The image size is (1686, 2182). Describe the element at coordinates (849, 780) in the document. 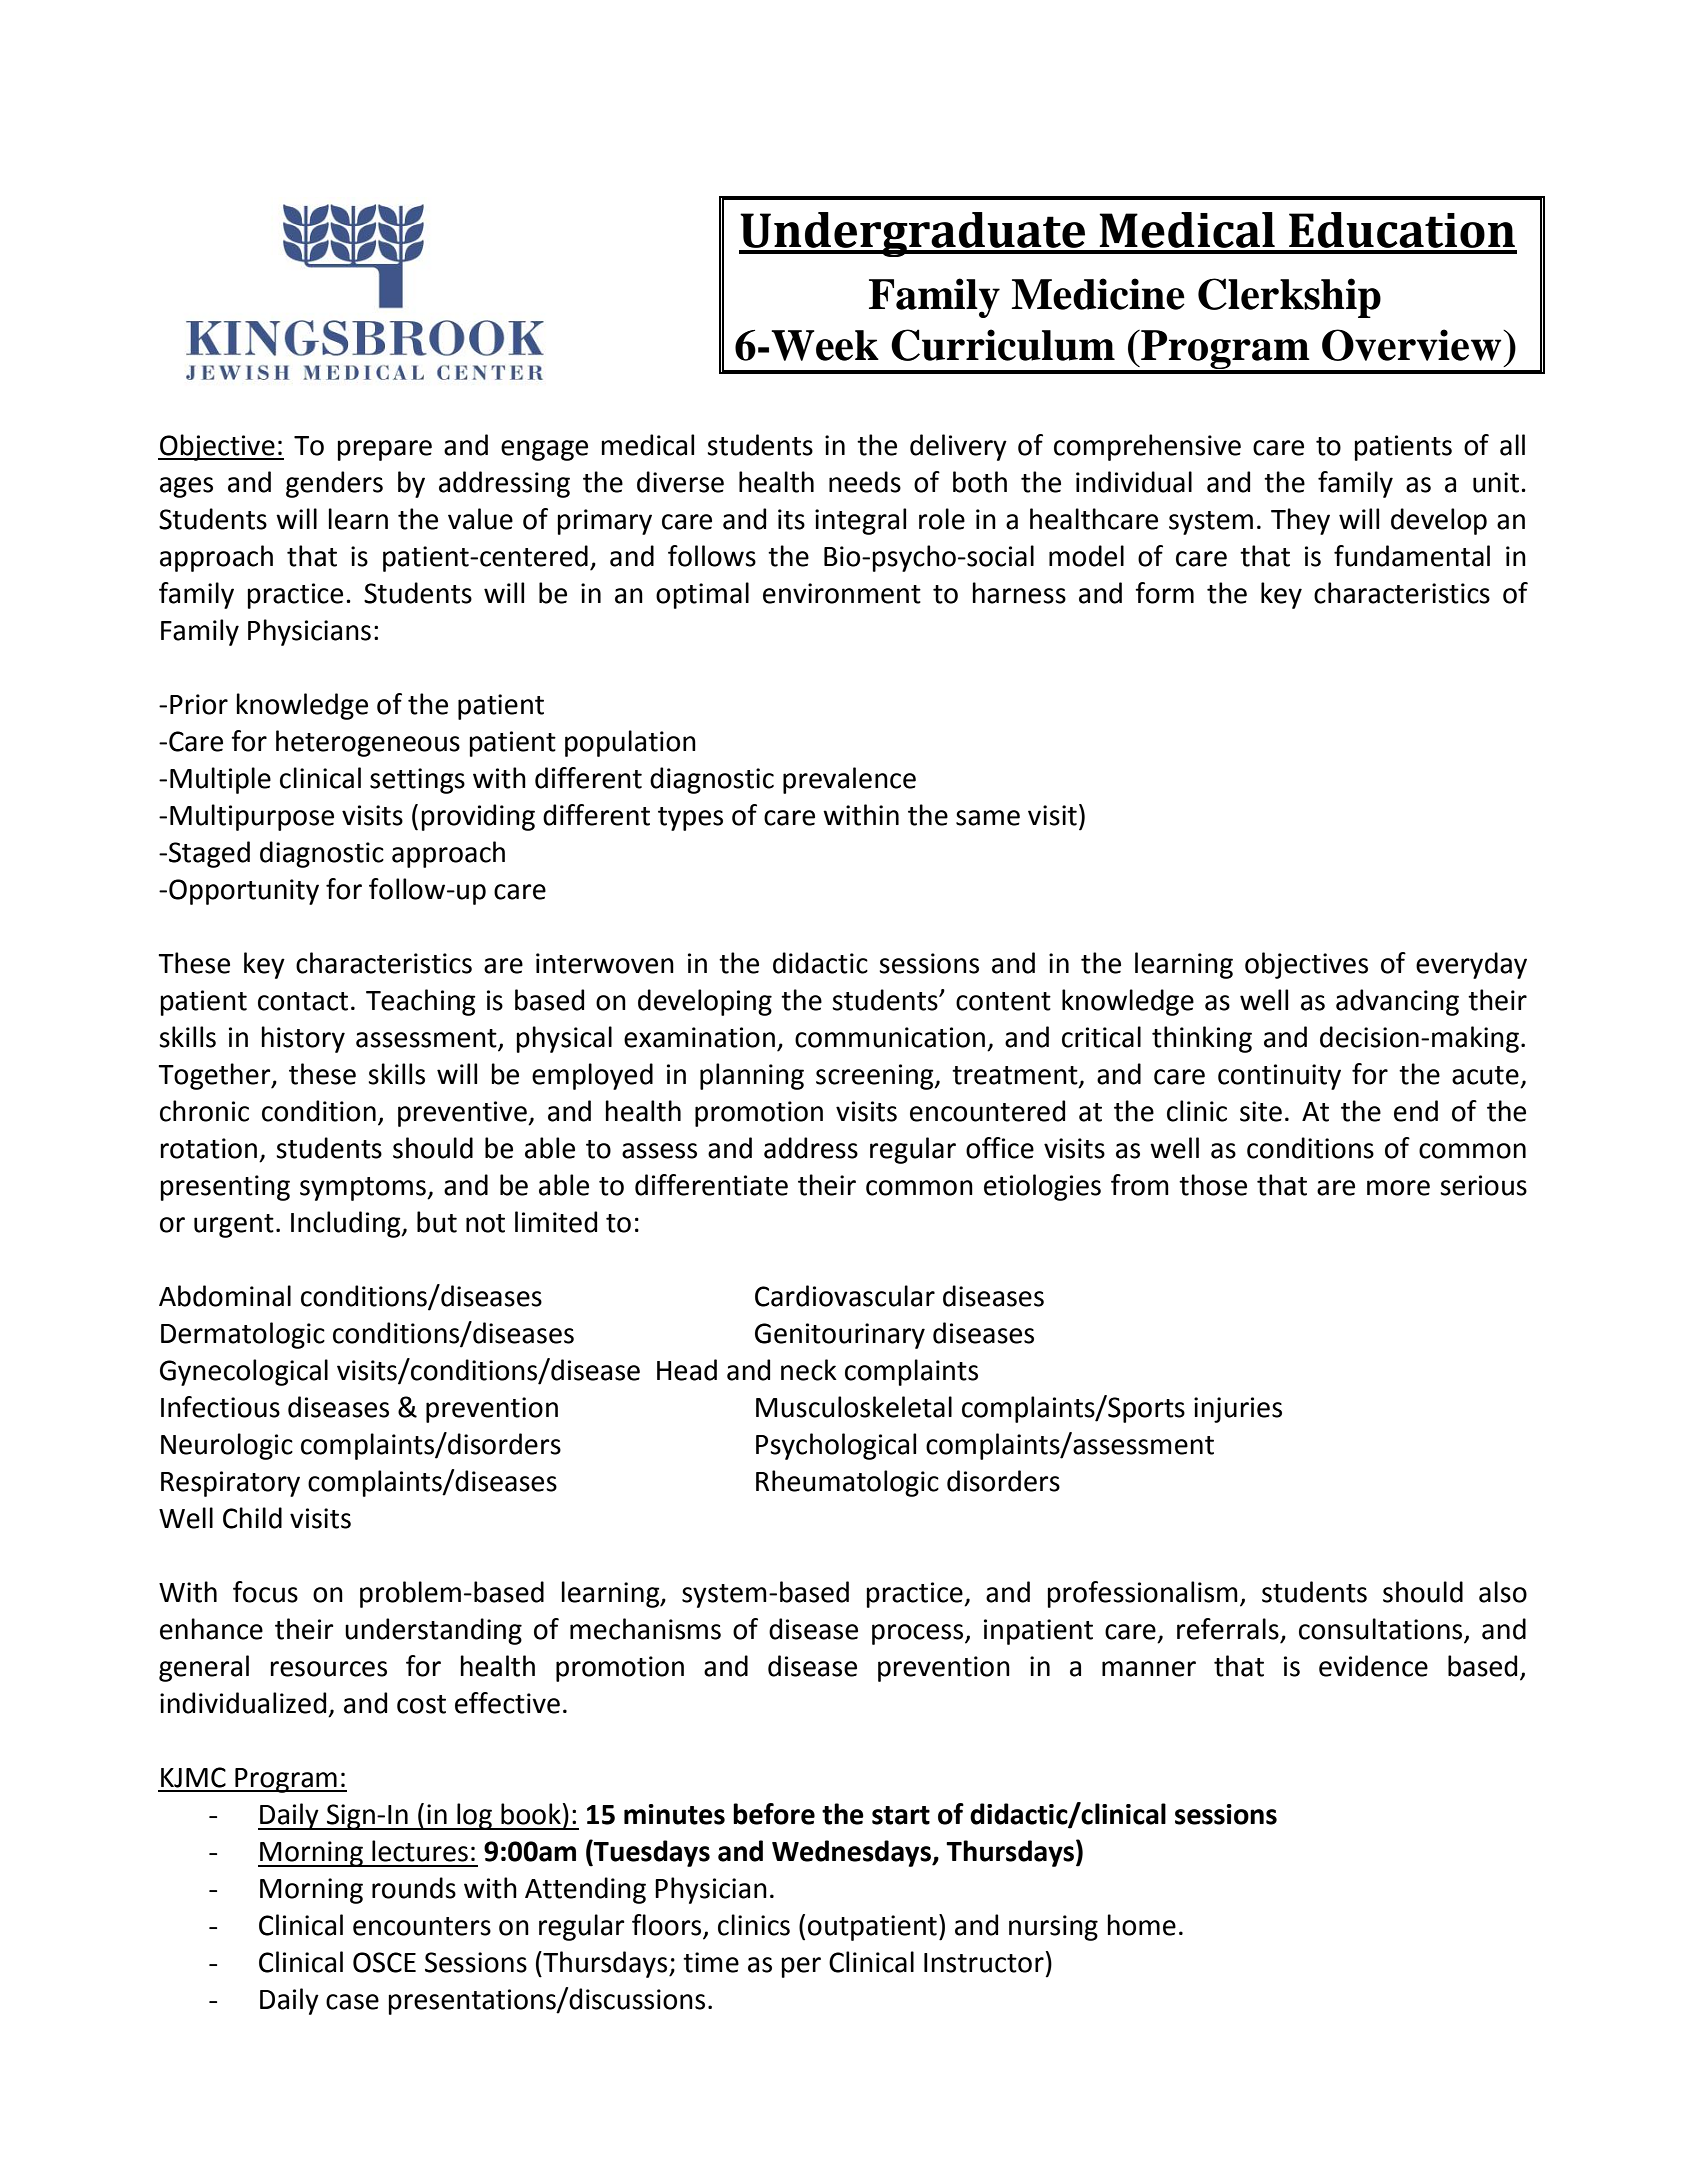

I see `prevalence` at that location.
